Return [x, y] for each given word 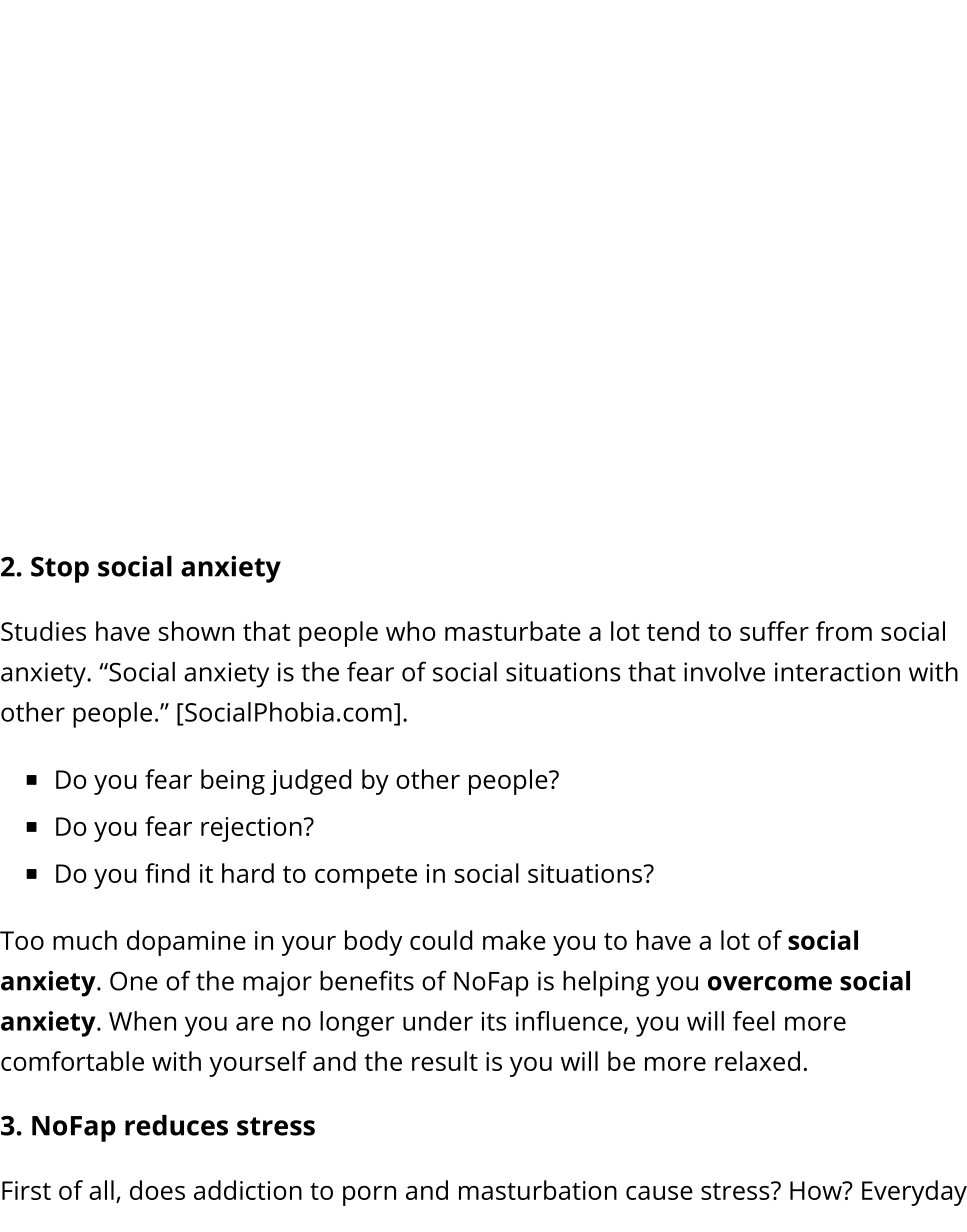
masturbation [538, 1190]
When [142, 1021]
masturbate [513, 631]
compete [366, 877]
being [233, 782]
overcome [770, 983]
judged [310, 782]
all [101, 1190]
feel [754, 1021]
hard [248, 873]
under [438, 1021]
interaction [837, 672]
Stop [60, 570]
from [844, 631]
